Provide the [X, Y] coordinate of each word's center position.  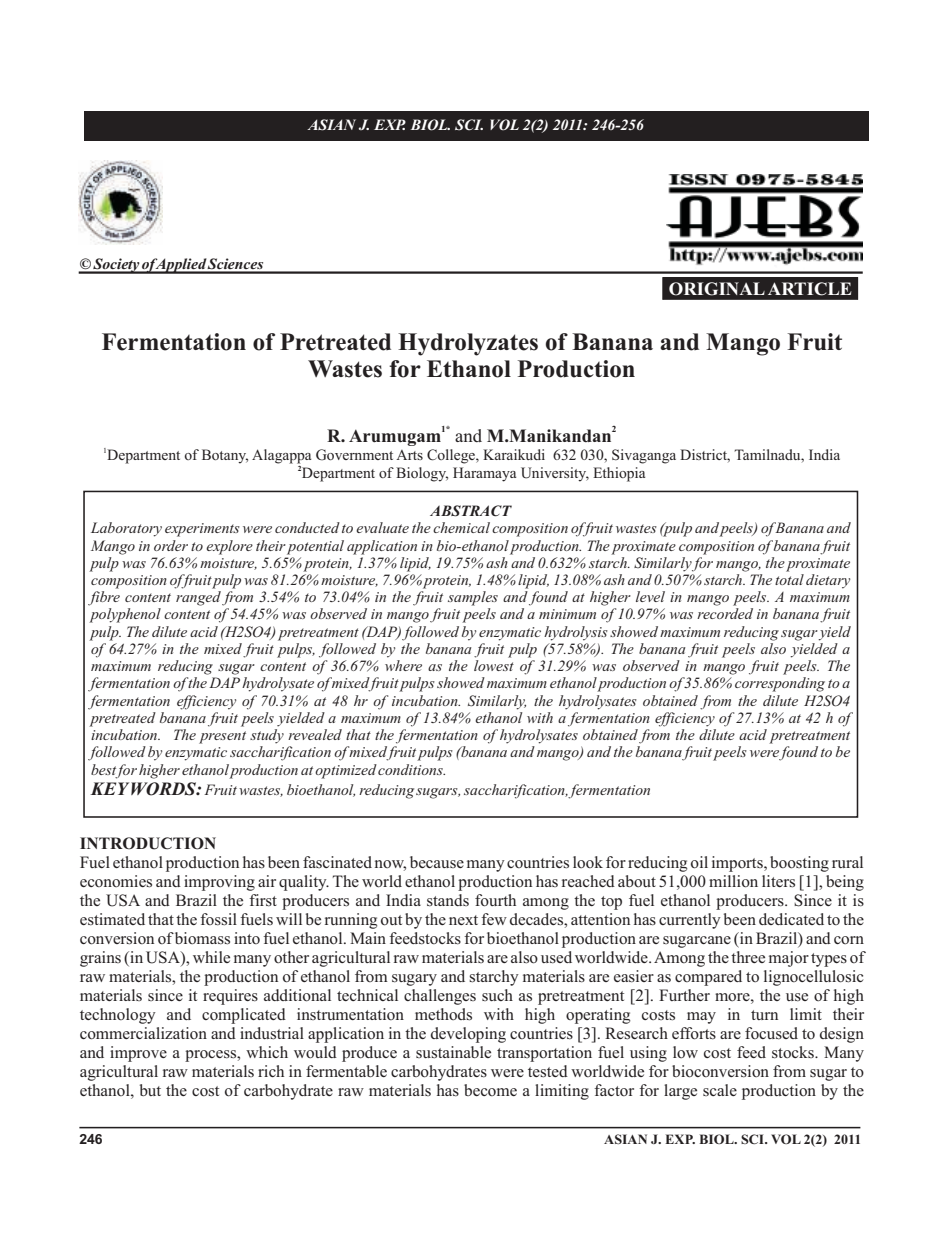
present [222, 737]
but [150, 1090]
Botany [225, 456]
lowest [494, 665]
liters [778, 881]
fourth [495, 900]
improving [219, 883]
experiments [202, 530]
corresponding [780, 684]
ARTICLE [810, 289]
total [789, 579]
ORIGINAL [717, 289]
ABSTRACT [471, 511]
